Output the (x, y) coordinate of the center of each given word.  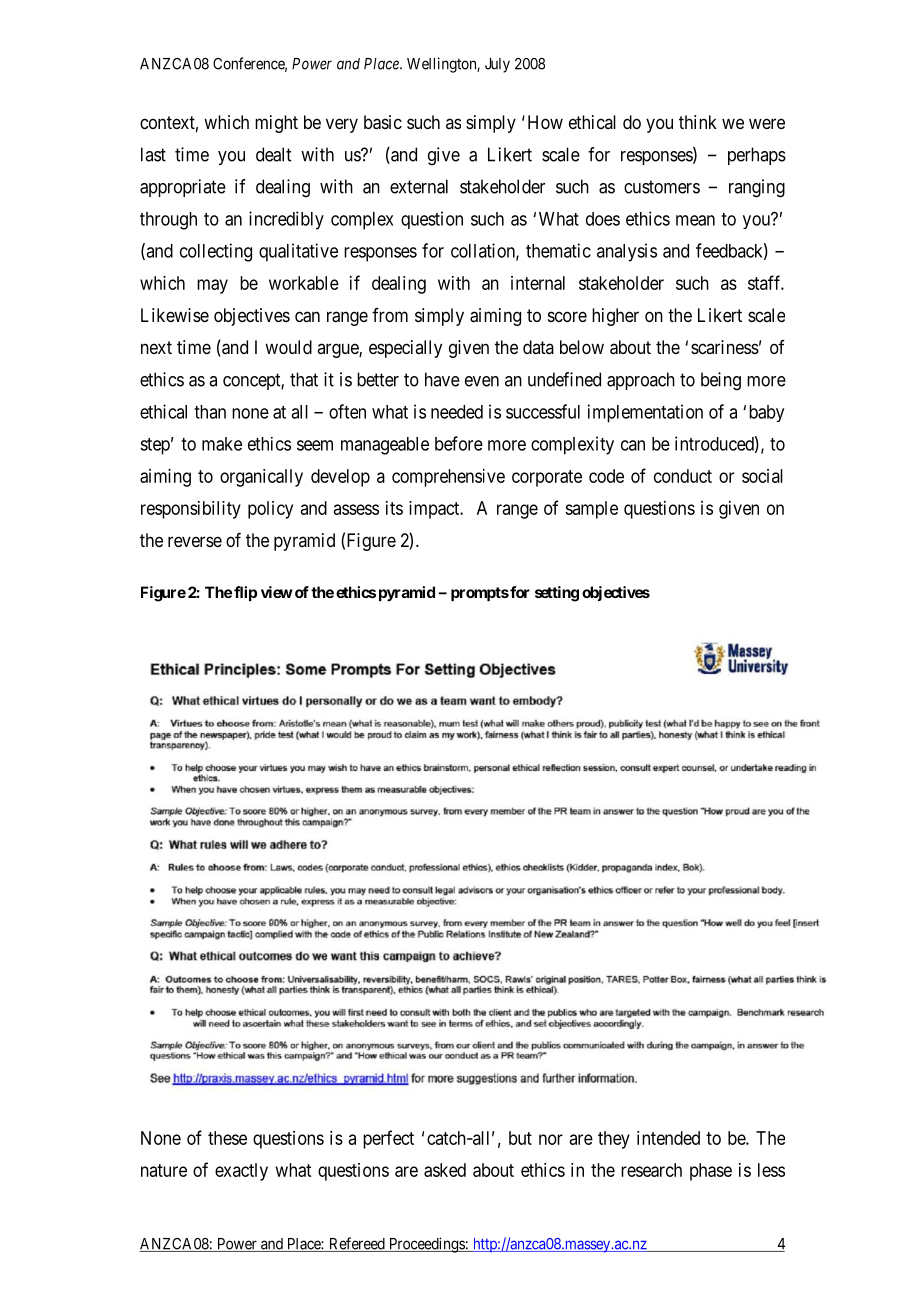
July (497, 65)
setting (557, 594)
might (276, 124)
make (222, 444)
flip (245, 593)
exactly (241, 1172)
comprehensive (448, 478)
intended (668, 1138)
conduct (683, 476)
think (698, 122)
